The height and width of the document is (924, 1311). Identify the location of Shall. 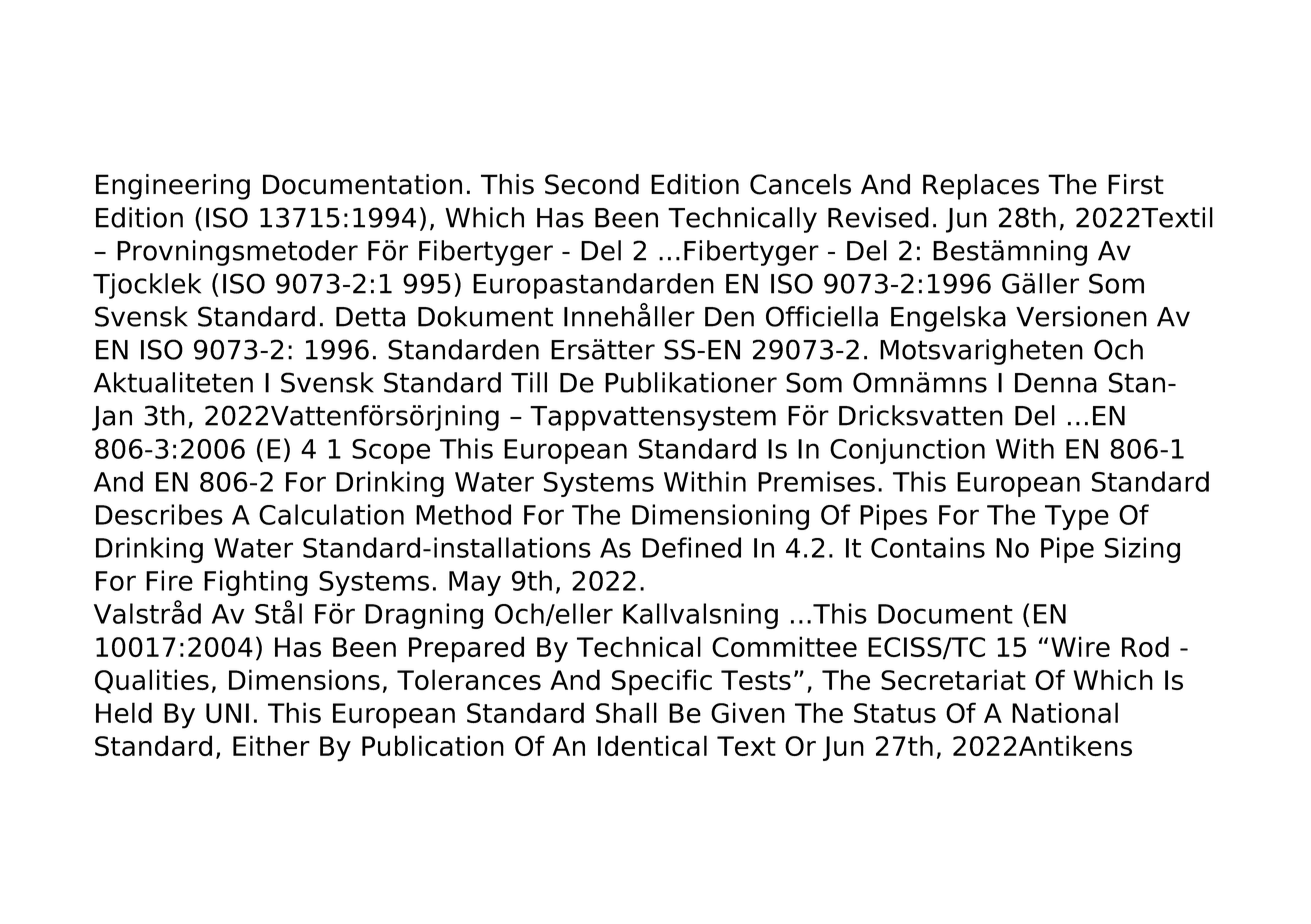
(626, 712).
